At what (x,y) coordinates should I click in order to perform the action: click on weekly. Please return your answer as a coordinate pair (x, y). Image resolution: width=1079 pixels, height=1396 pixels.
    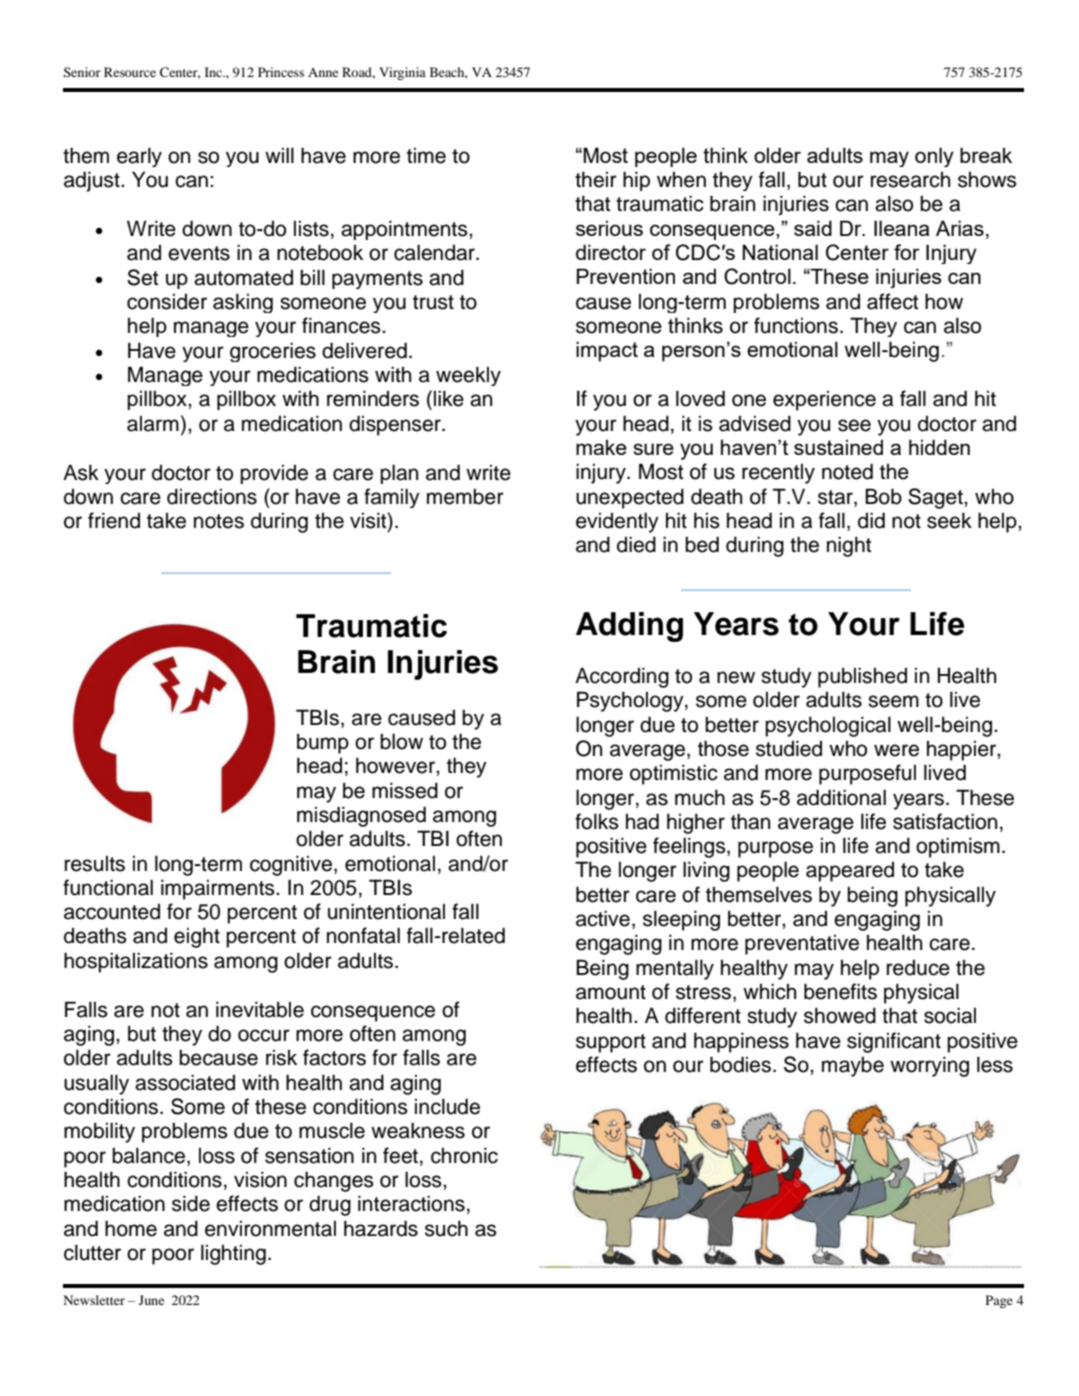
    Looking at the image, I should click on (468, 376).
